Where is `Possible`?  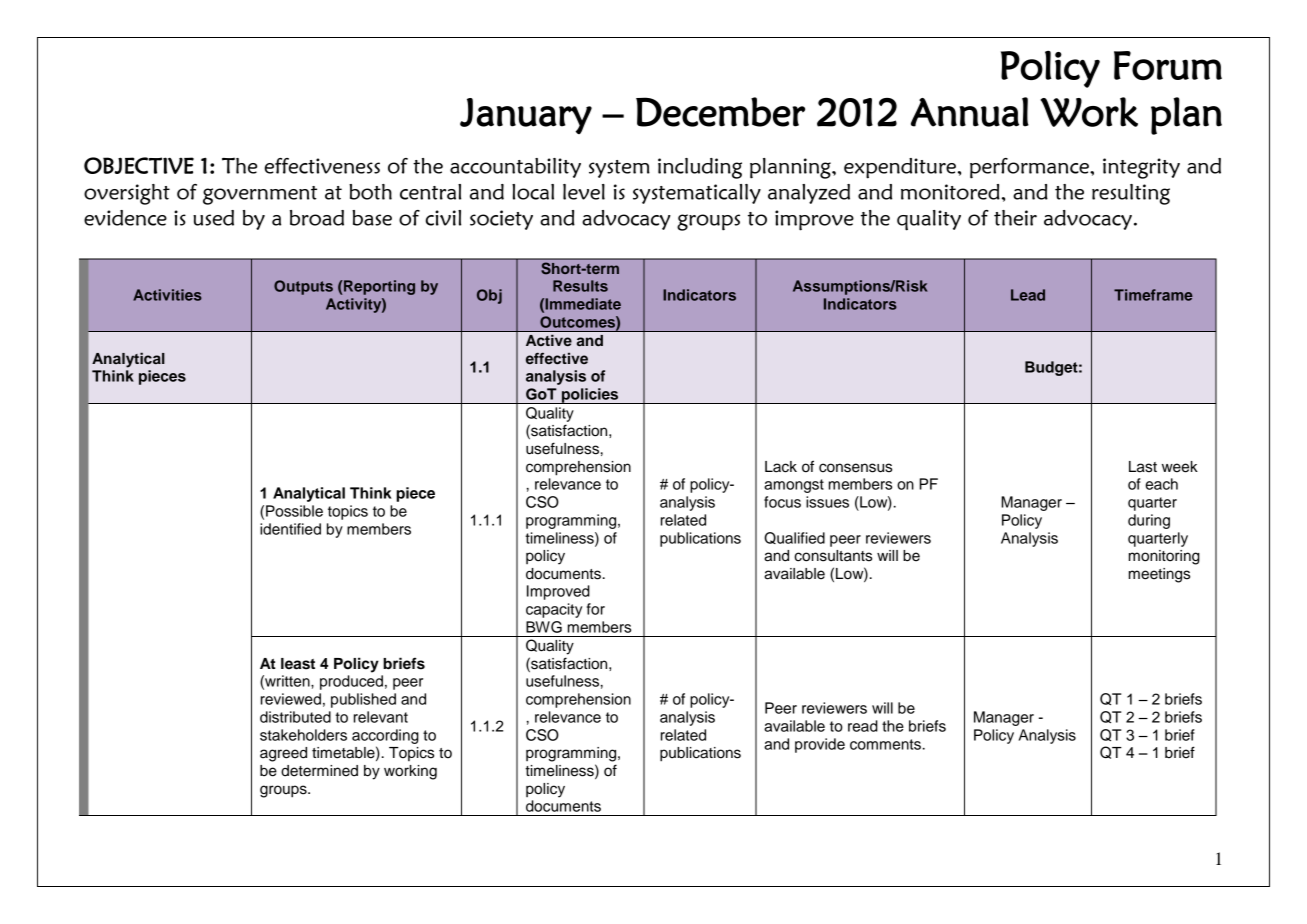 Possible is located at coordinates (294, 511).
